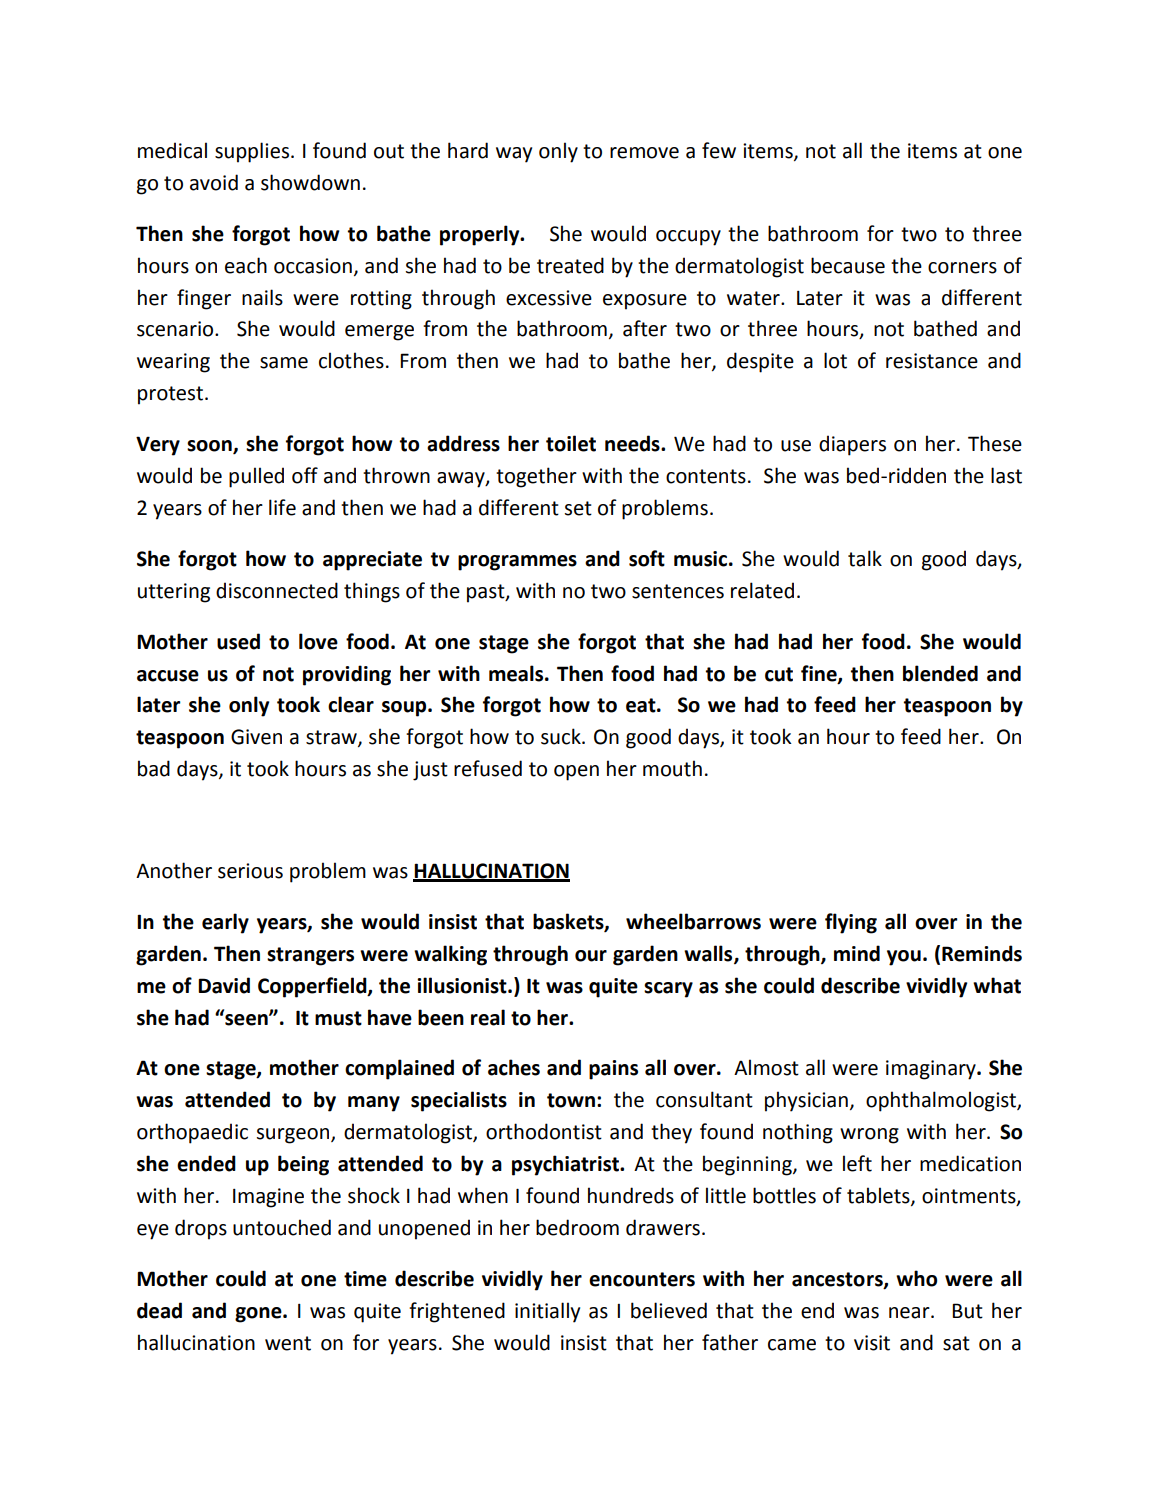 Image resolution: width=1159 pixels, height=1500 pixels. What do you see at coordinates (562, 736) in the document?
I see `suck` at bounding box center [562, 736].
